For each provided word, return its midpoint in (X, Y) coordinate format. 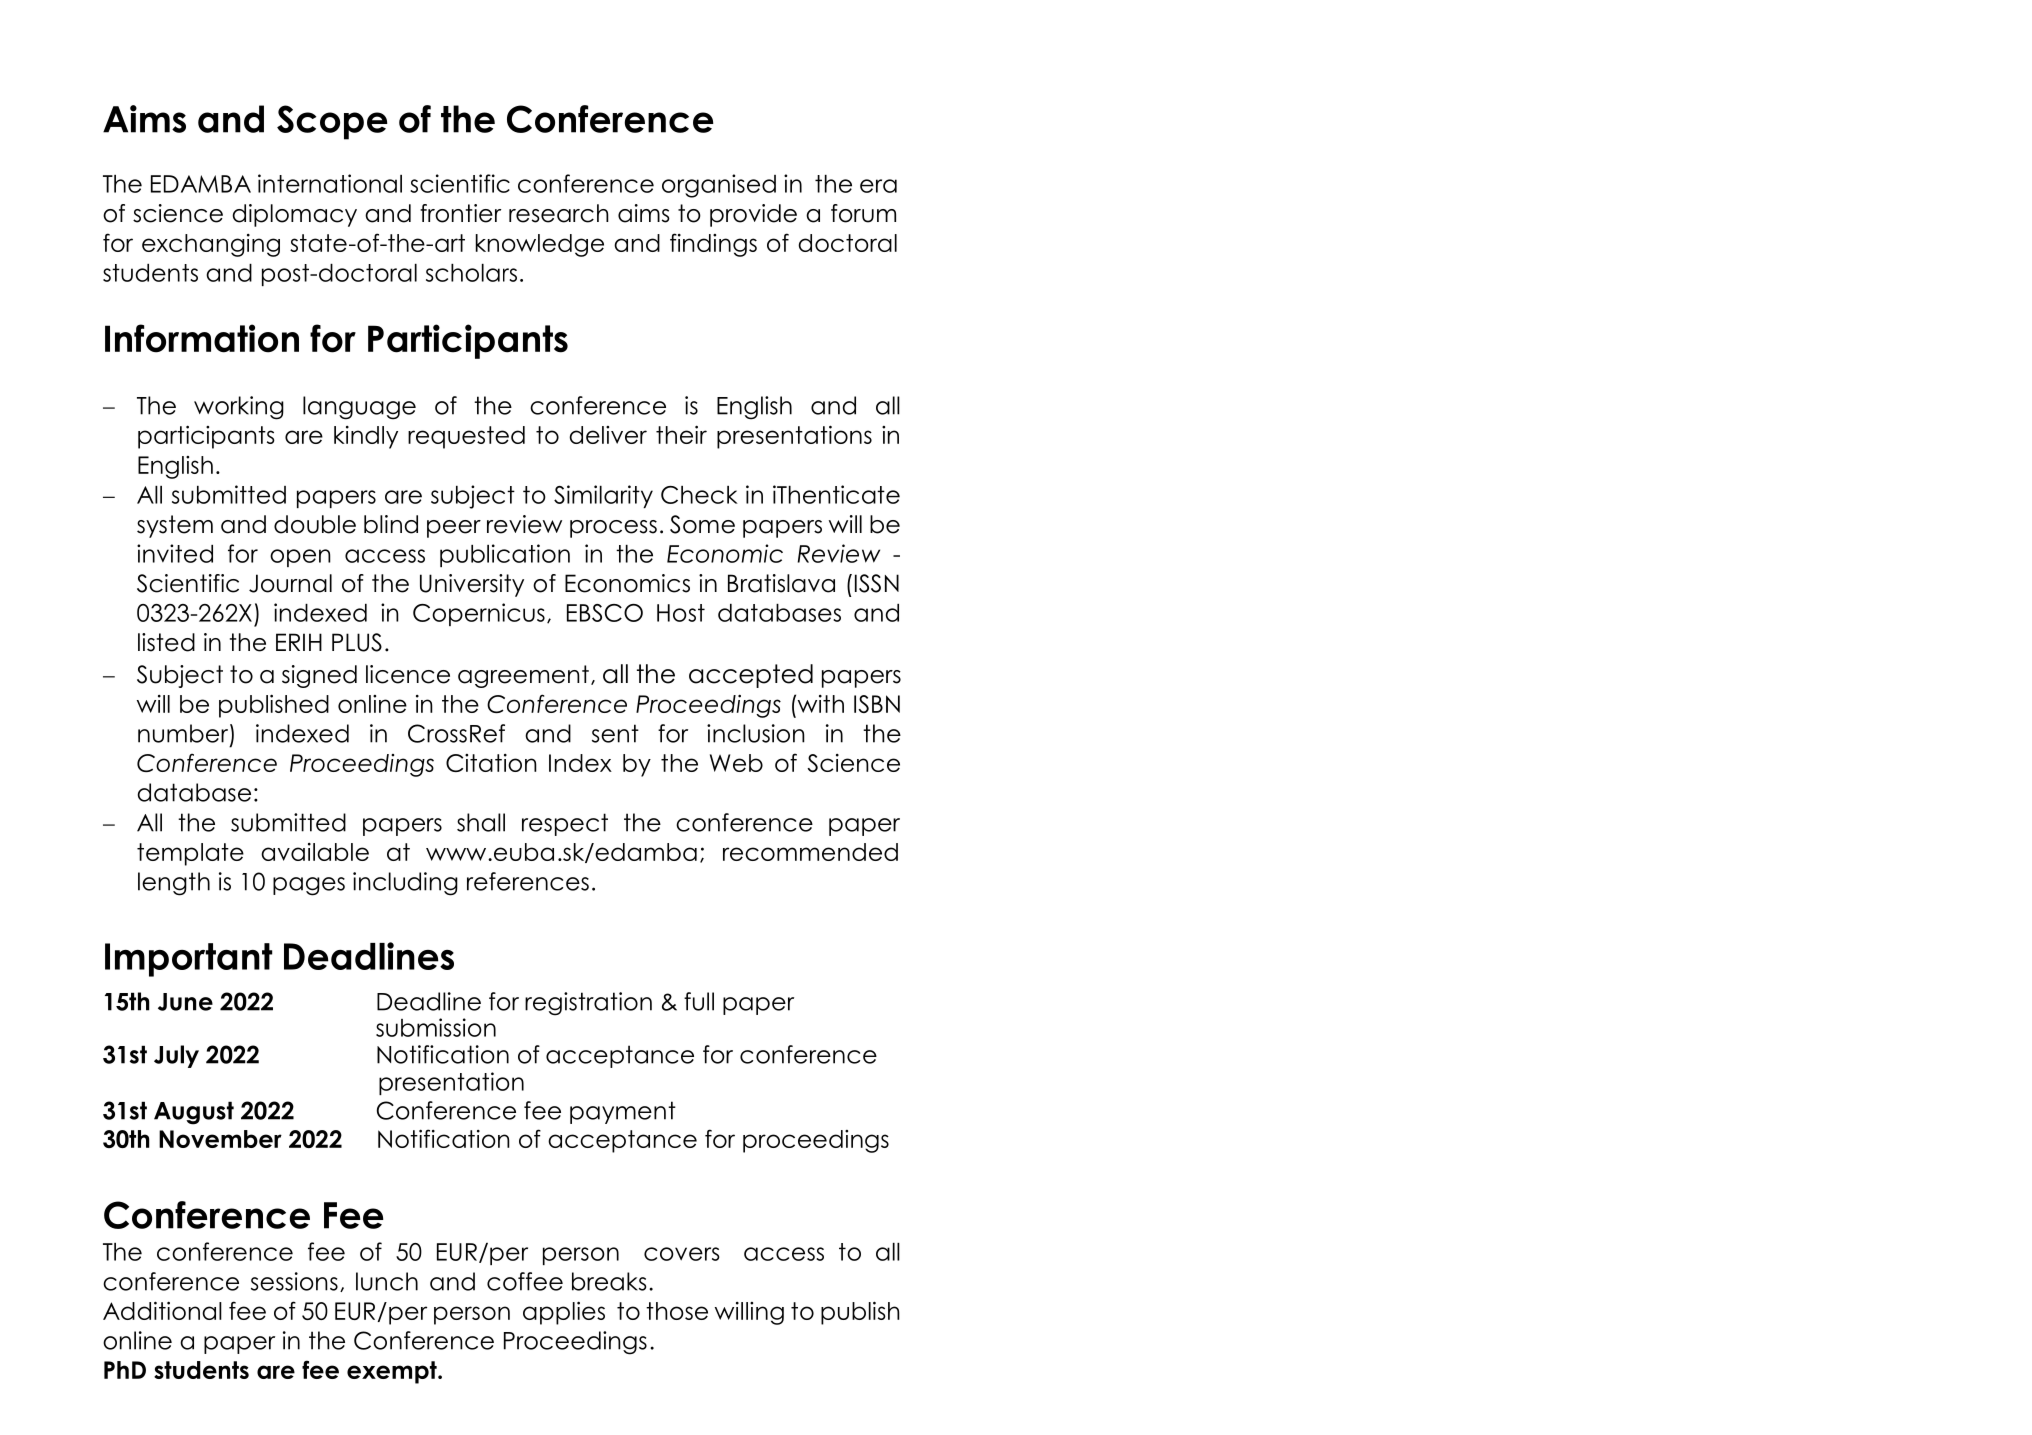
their (681, 434)
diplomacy (294, 215)
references (528, 881)
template (190, 854)
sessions (294, 1281)
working (239, 408)
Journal (290, 583)
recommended (810, 852)
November (220, 1139)
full (699, 1001)
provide (753, 215)
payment (623, 1112)
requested (466, 437)
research (559, 213)
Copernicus (479, 614)
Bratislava (781, 583)
